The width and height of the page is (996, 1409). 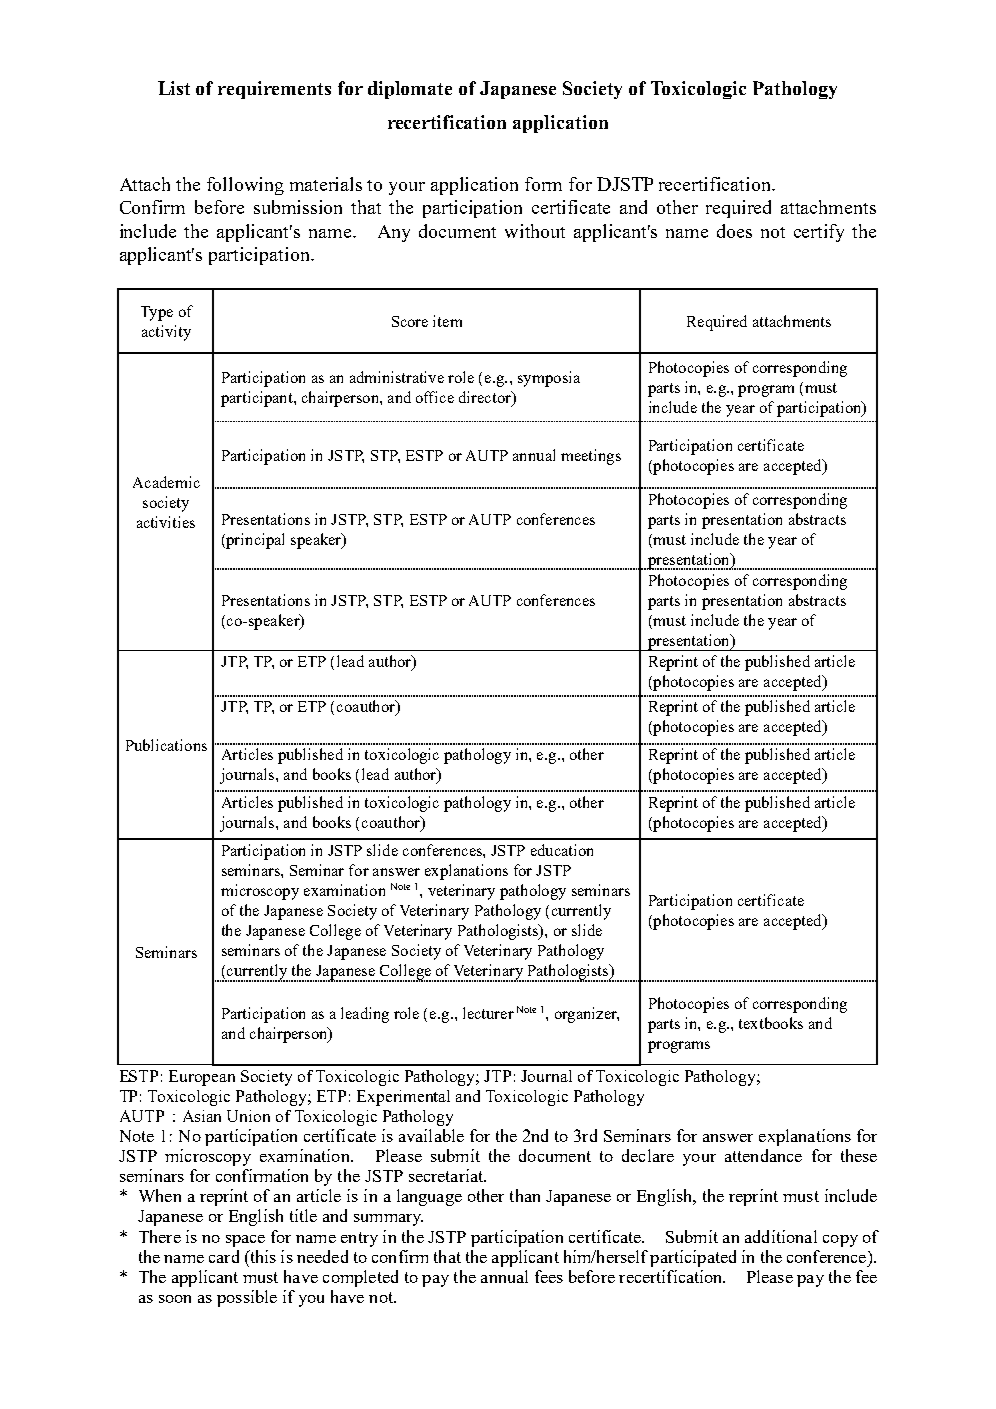 What do you see at coordinates (734, 231) in the page?
I see `does` at bounding box center [734, 231].
